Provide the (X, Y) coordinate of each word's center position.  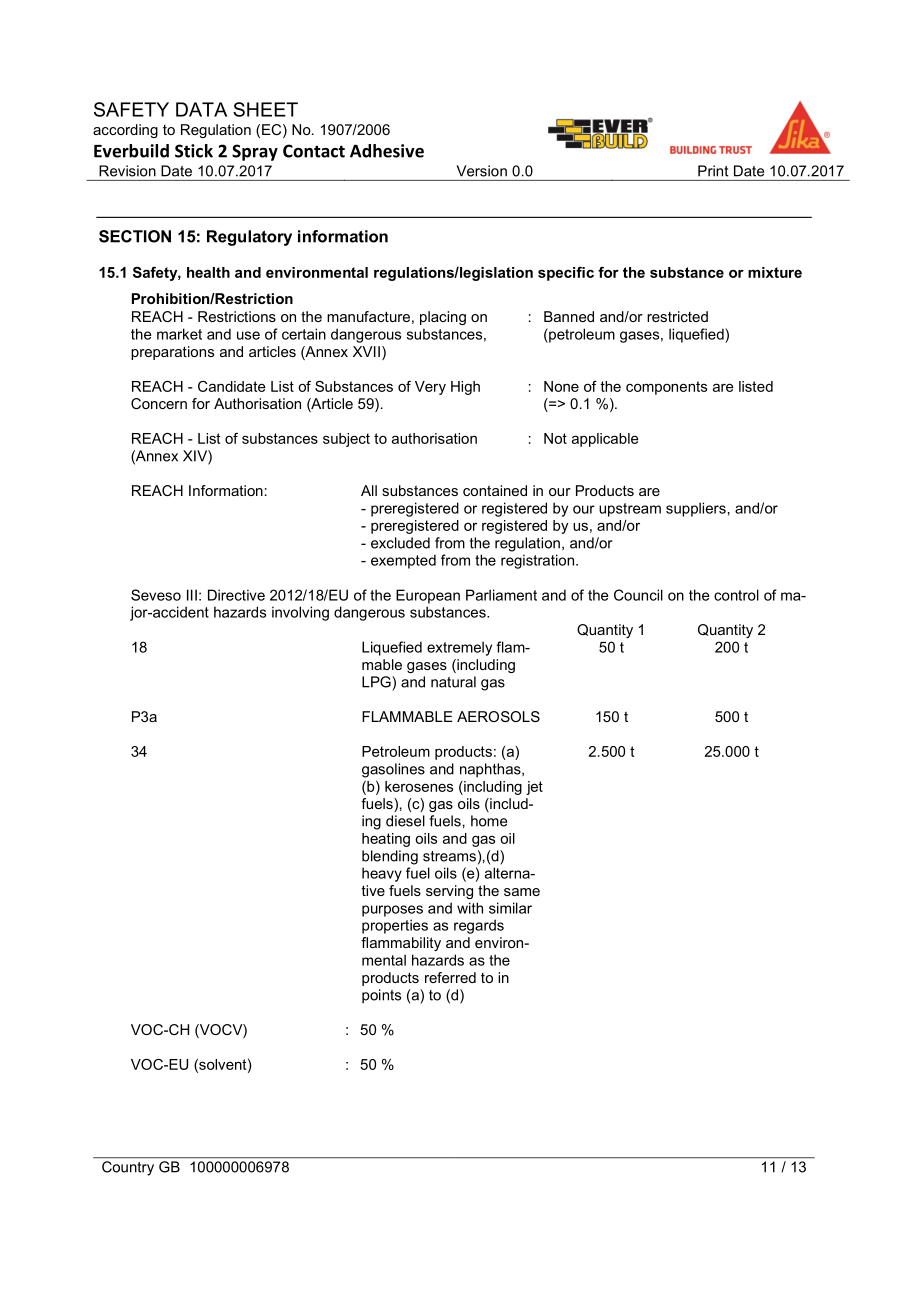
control (736, 595)
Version (482, 171)
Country (128, 1168)
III (192, 595)
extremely (459, 648)
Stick (194, 151)
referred (450, 977)
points (381, 996)
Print (713, 171)
